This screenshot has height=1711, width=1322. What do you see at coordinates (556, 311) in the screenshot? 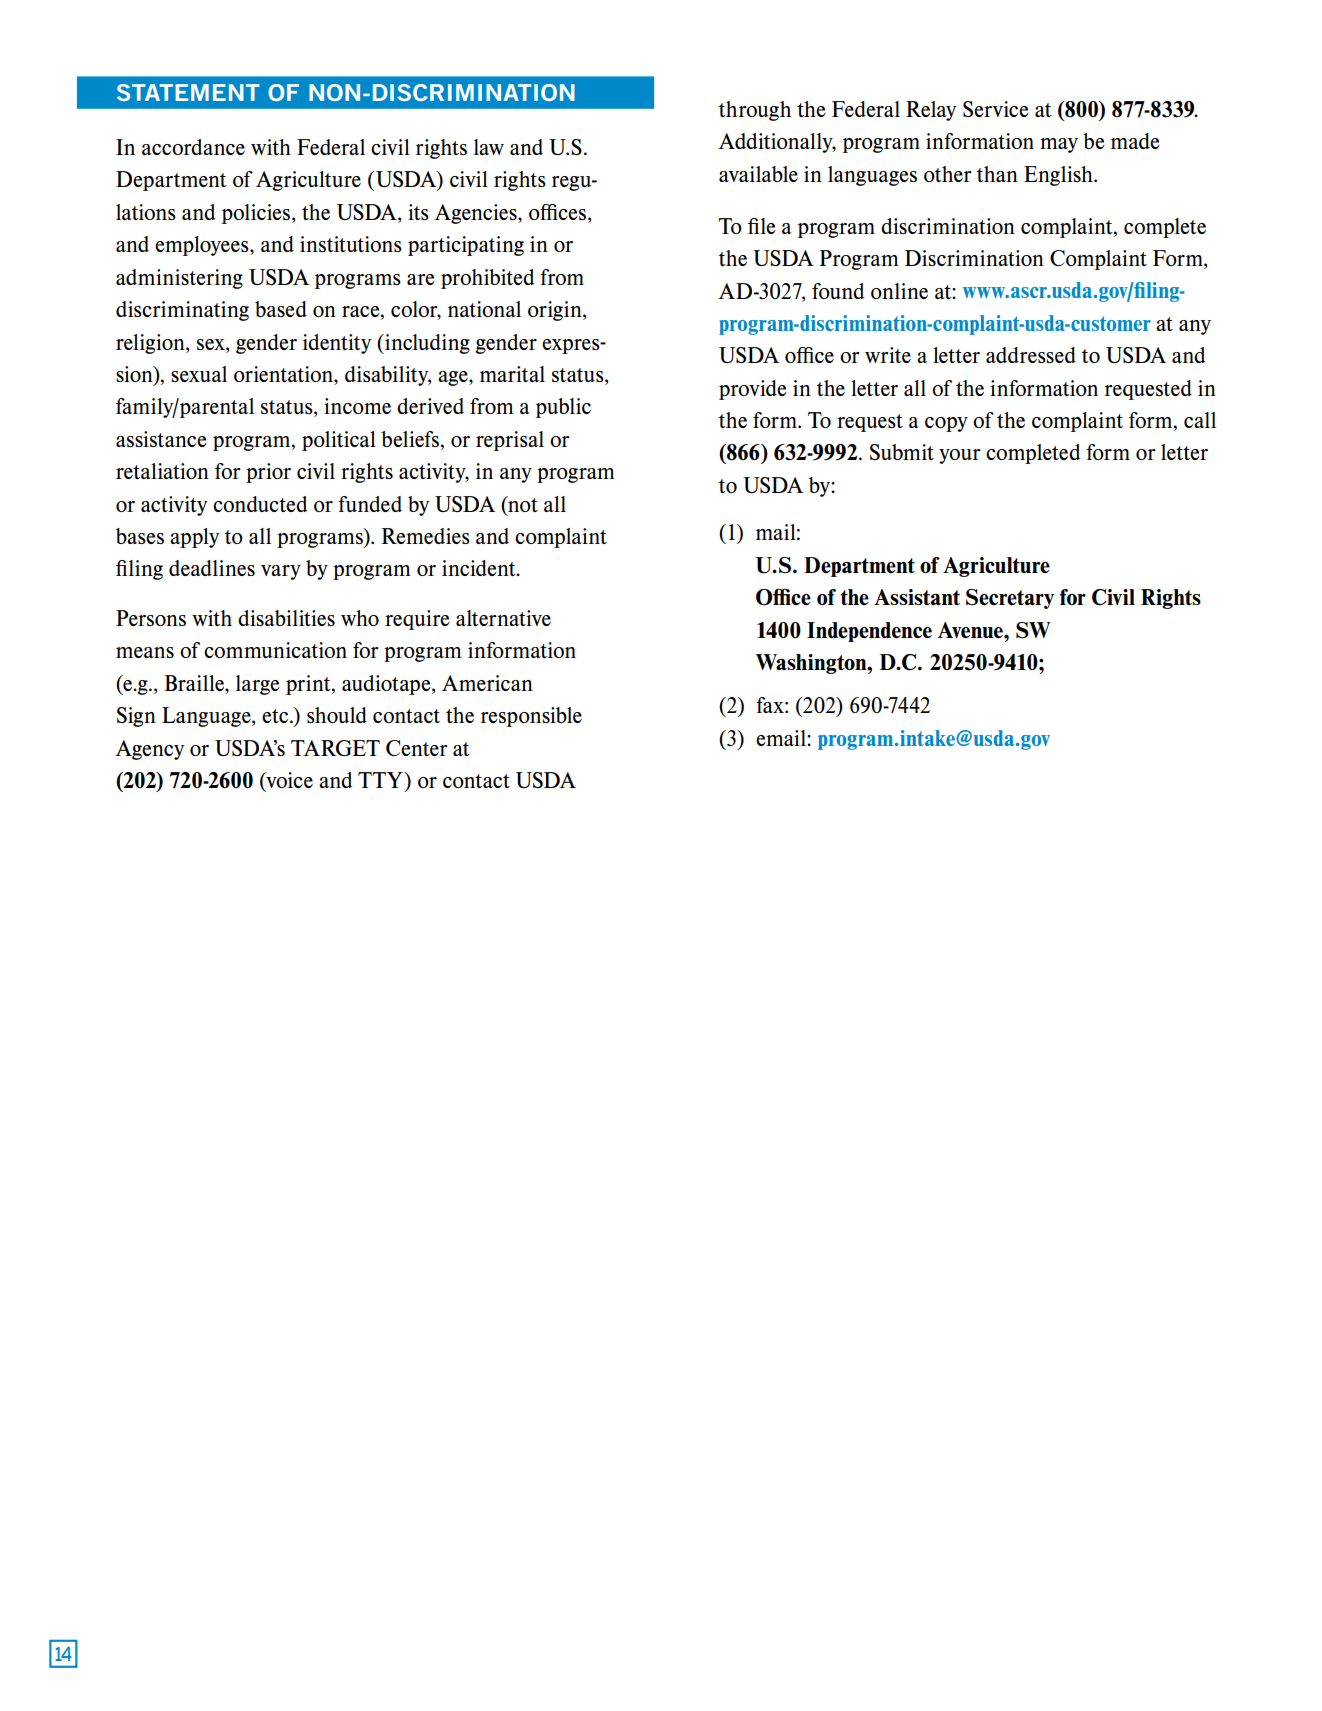
I see `origin` at bounding box center [556, 311].
